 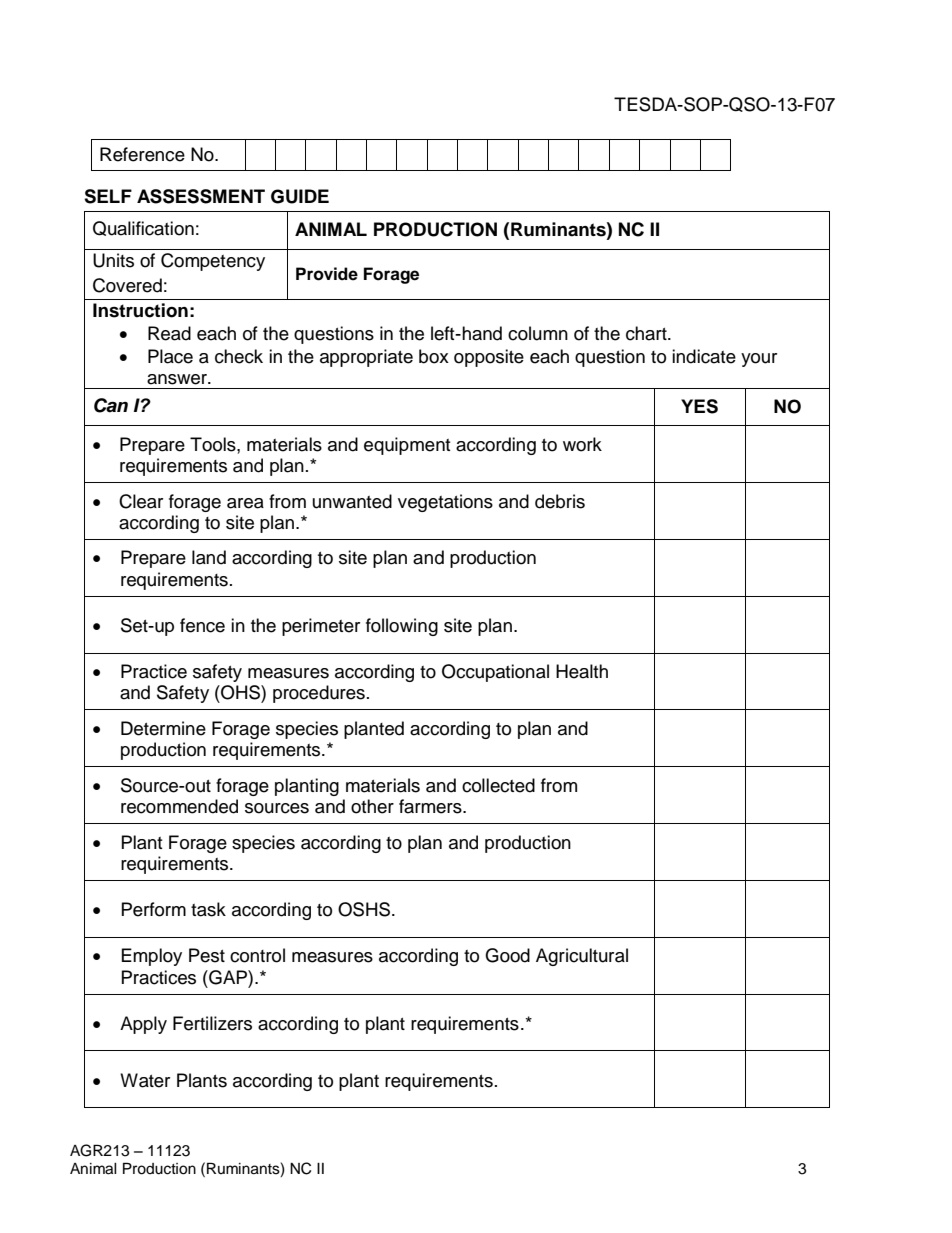 What do you see at coordinates (498, 785) in the document?
I see `collected` at bounding box center [498, 785].
